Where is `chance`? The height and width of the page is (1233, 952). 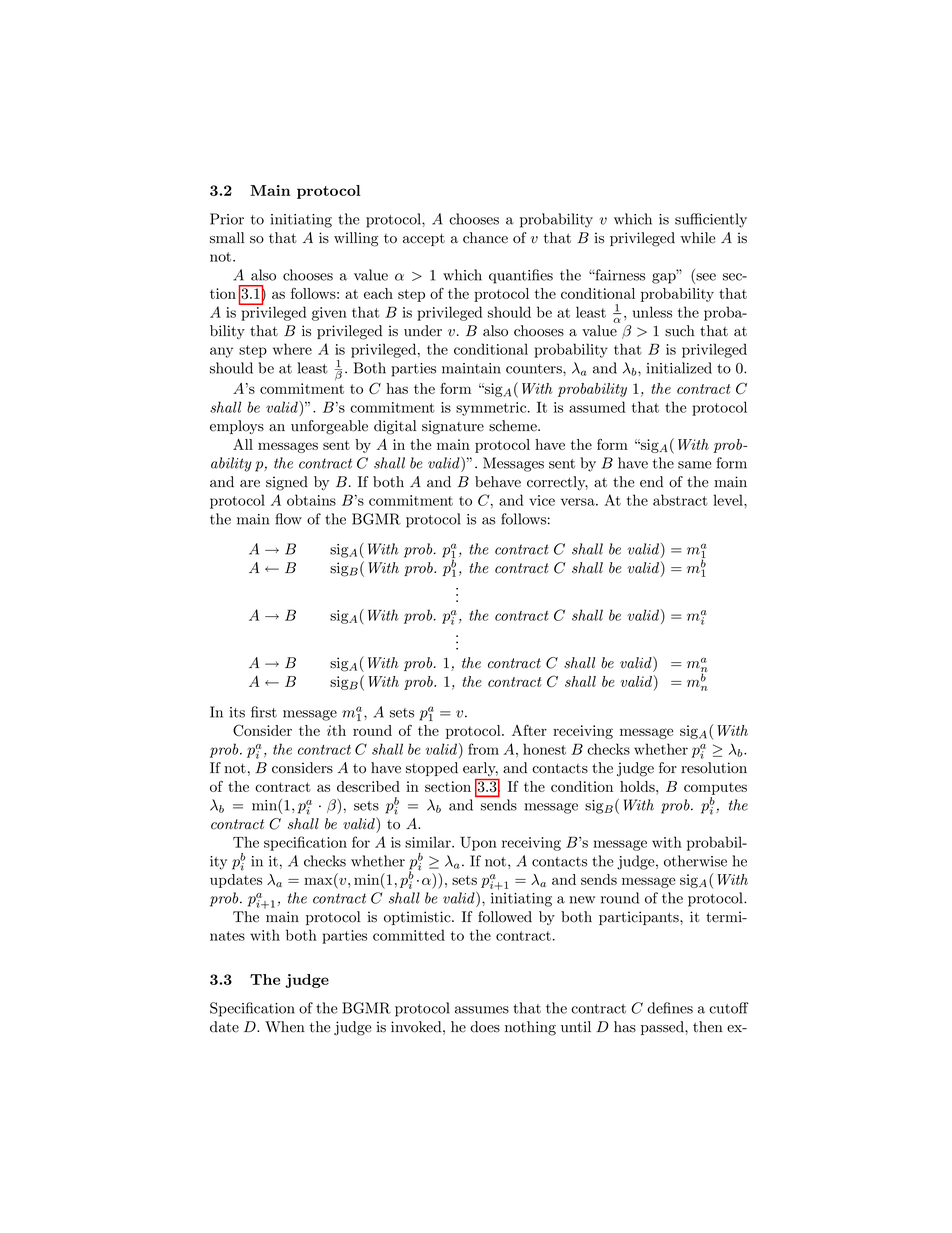
chance is located at coordinates (485, 238).
